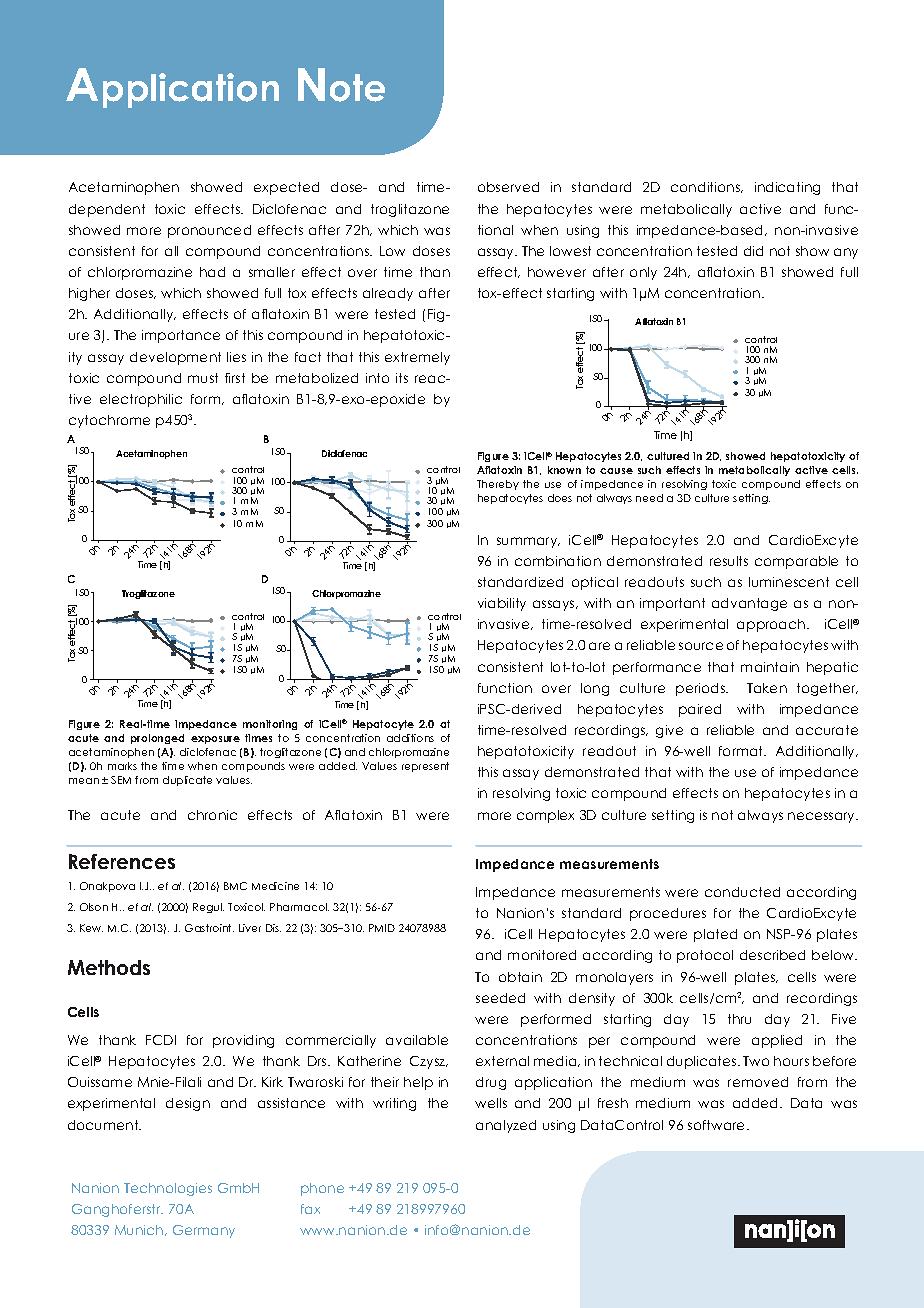 The width and height of the document is (924, 1308). Describe the element at coordinates (109, 421) in the document. I see `cytochrome` at that location.
